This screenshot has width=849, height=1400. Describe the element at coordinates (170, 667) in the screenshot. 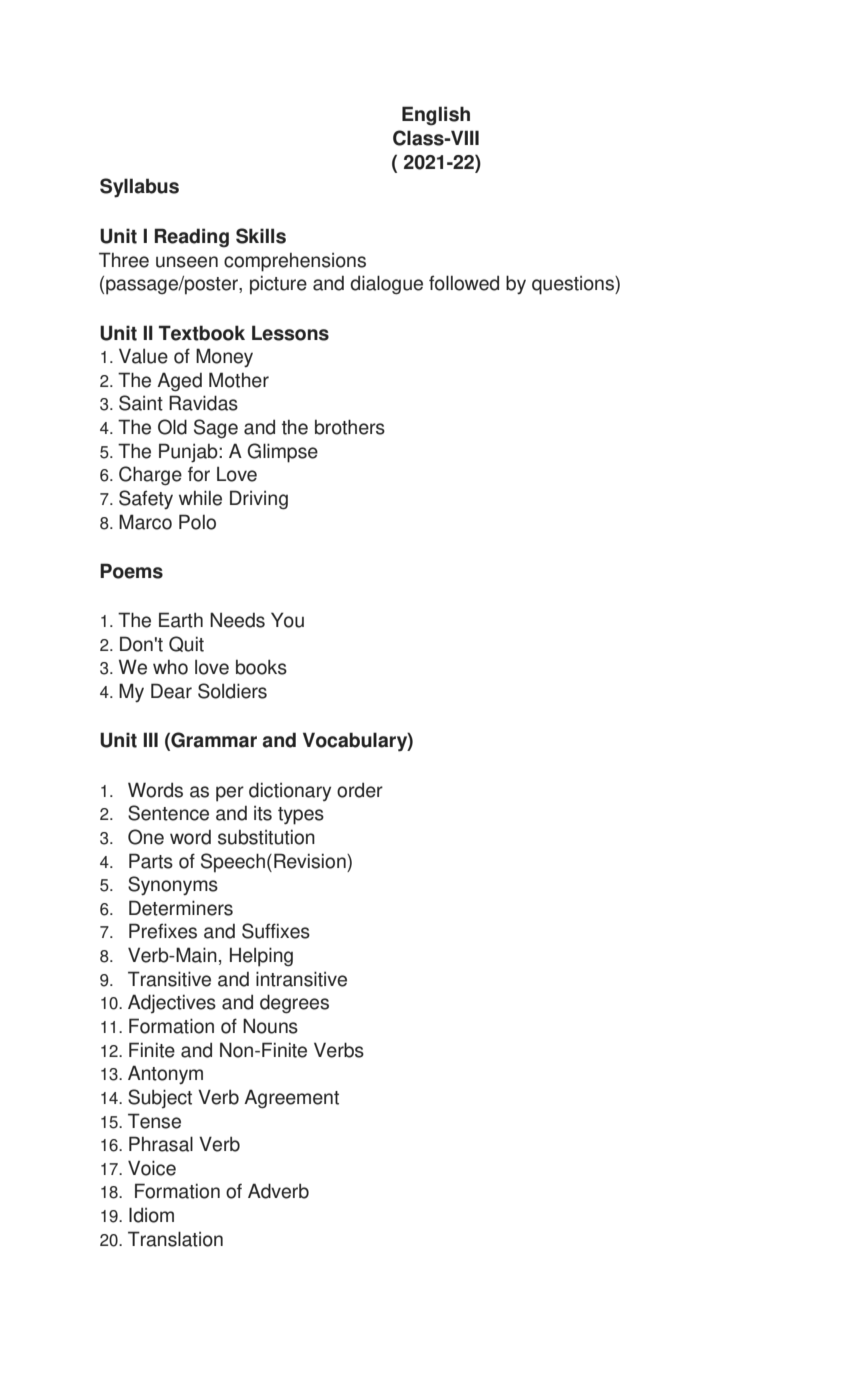

I see `who` at that location.
